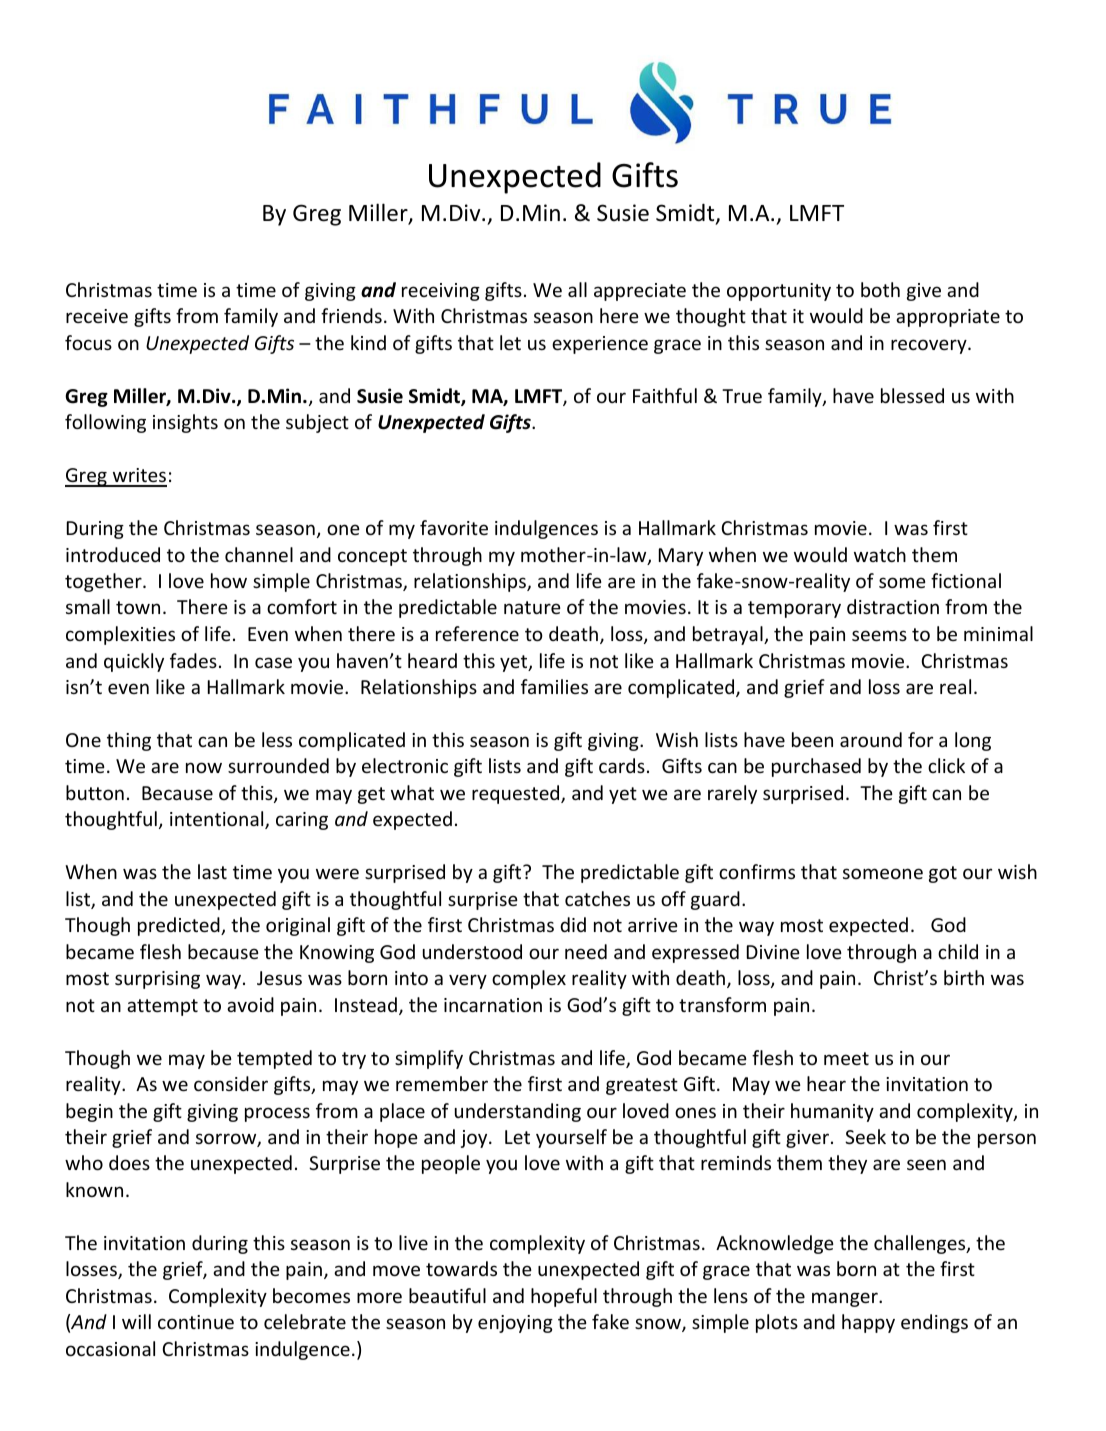 The image size is (1106, 1431). Describe the element at coordinates (868, 1323) in the screenshot. I see `happy` at that location.
